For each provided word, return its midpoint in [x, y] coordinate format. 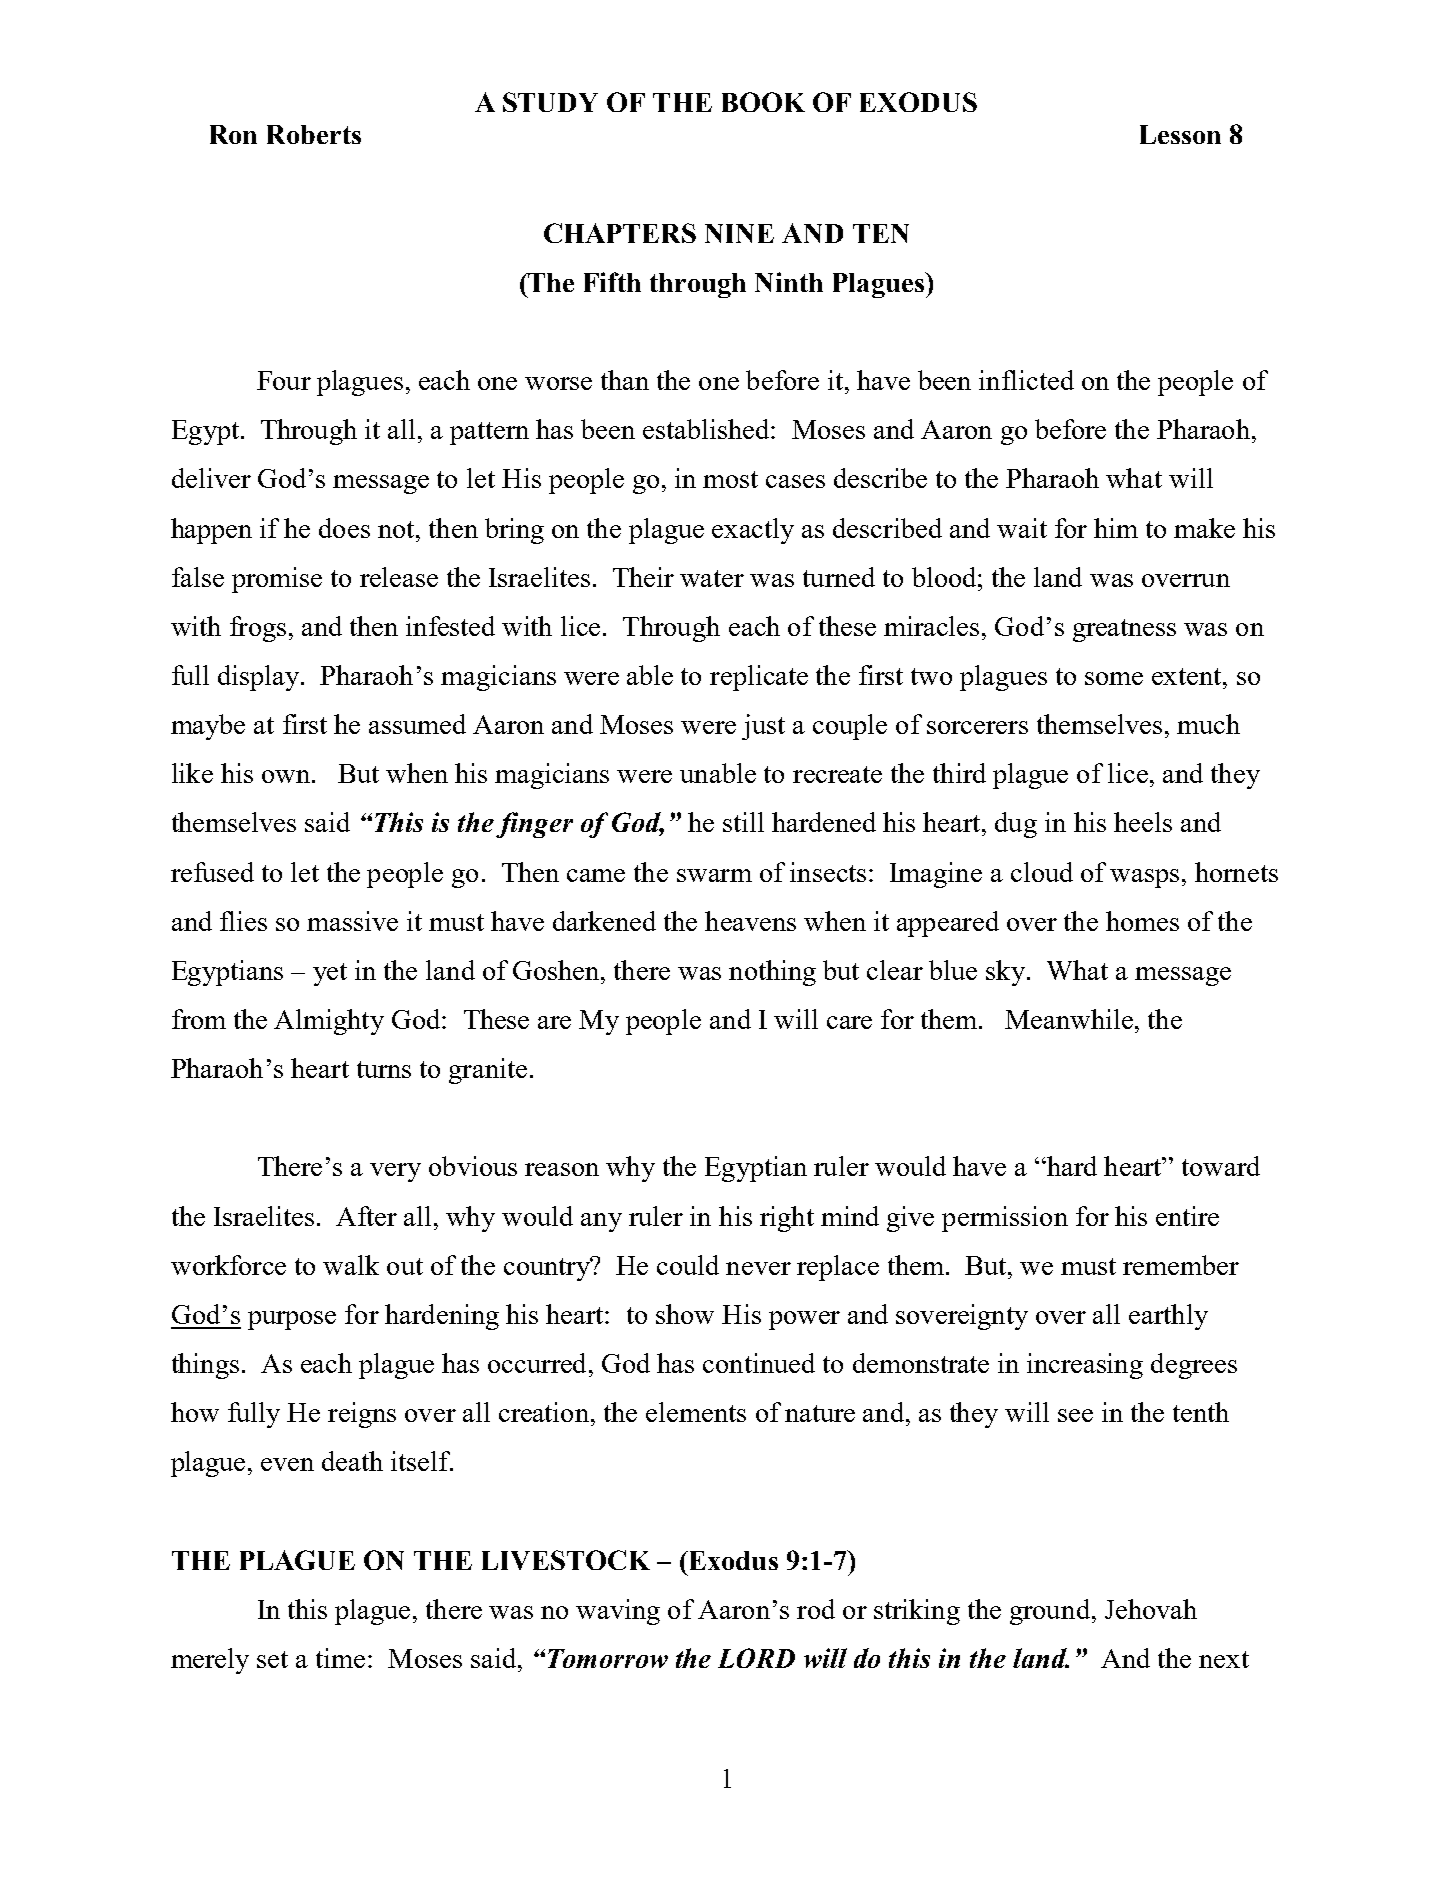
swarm [714, 875]
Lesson [1180, 134]
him [1116, 528]
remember [1181, 1265]
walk [351, 1265]
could [688, 1265]
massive [352, 921]
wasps [1144, 878]
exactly [753, 531]
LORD [756, 1658]
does [344, 528]
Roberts [314, 134]
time [340, 1658]
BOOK [763, 102]
